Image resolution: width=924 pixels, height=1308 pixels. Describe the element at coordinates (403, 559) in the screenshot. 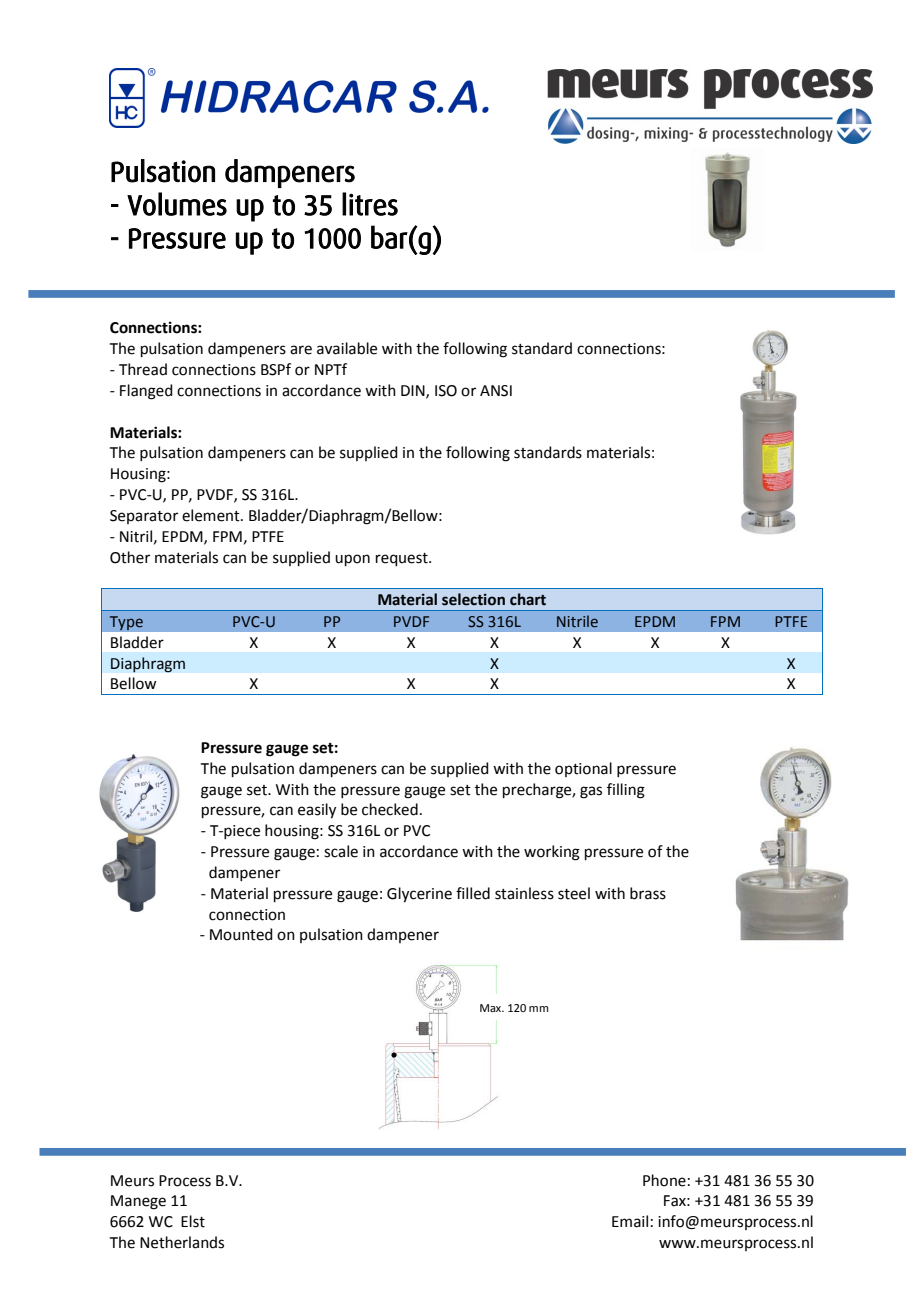

I see `request` at that location.
